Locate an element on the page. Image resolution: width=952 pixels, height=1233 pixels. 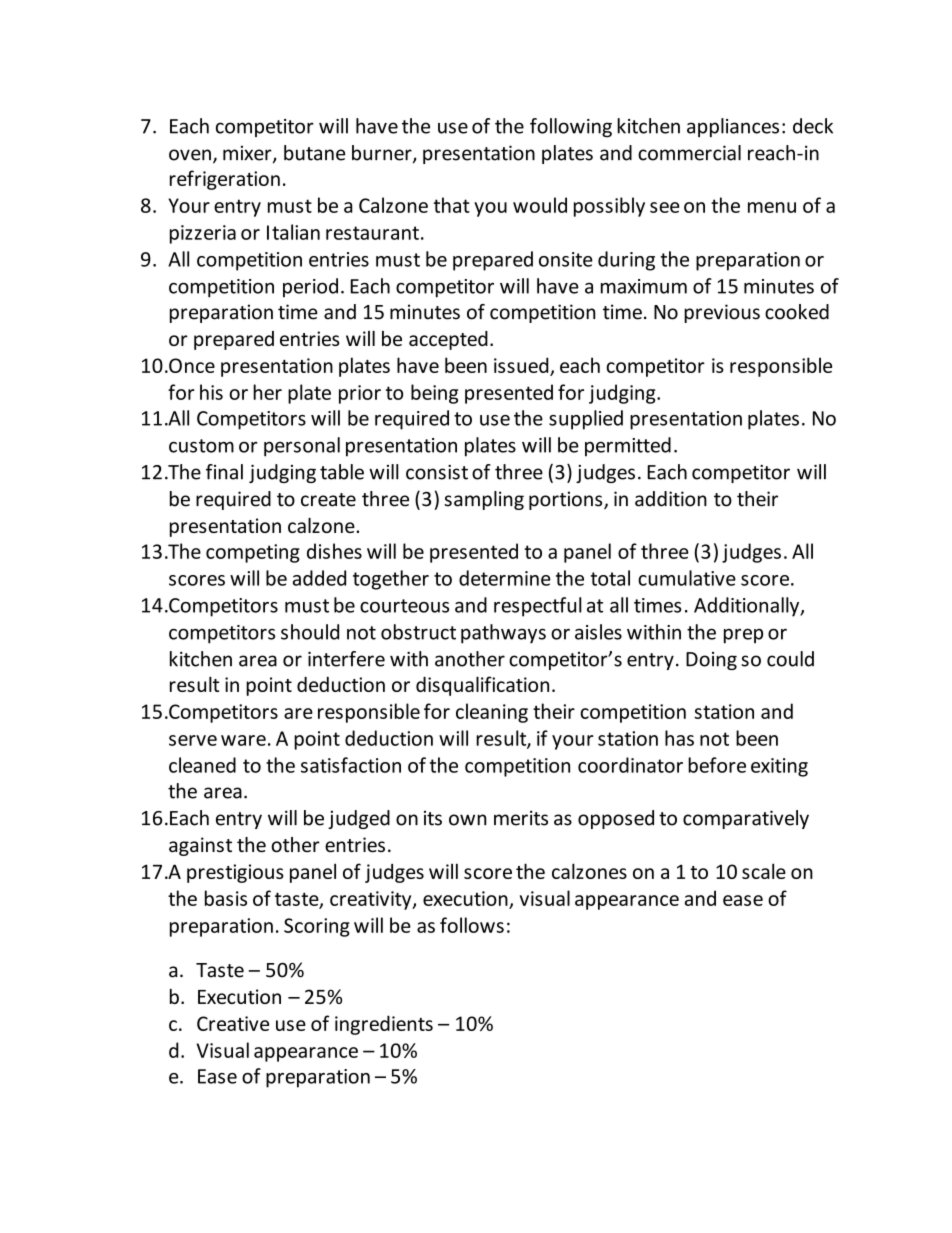
follows is located at coordinates (472, 925).
